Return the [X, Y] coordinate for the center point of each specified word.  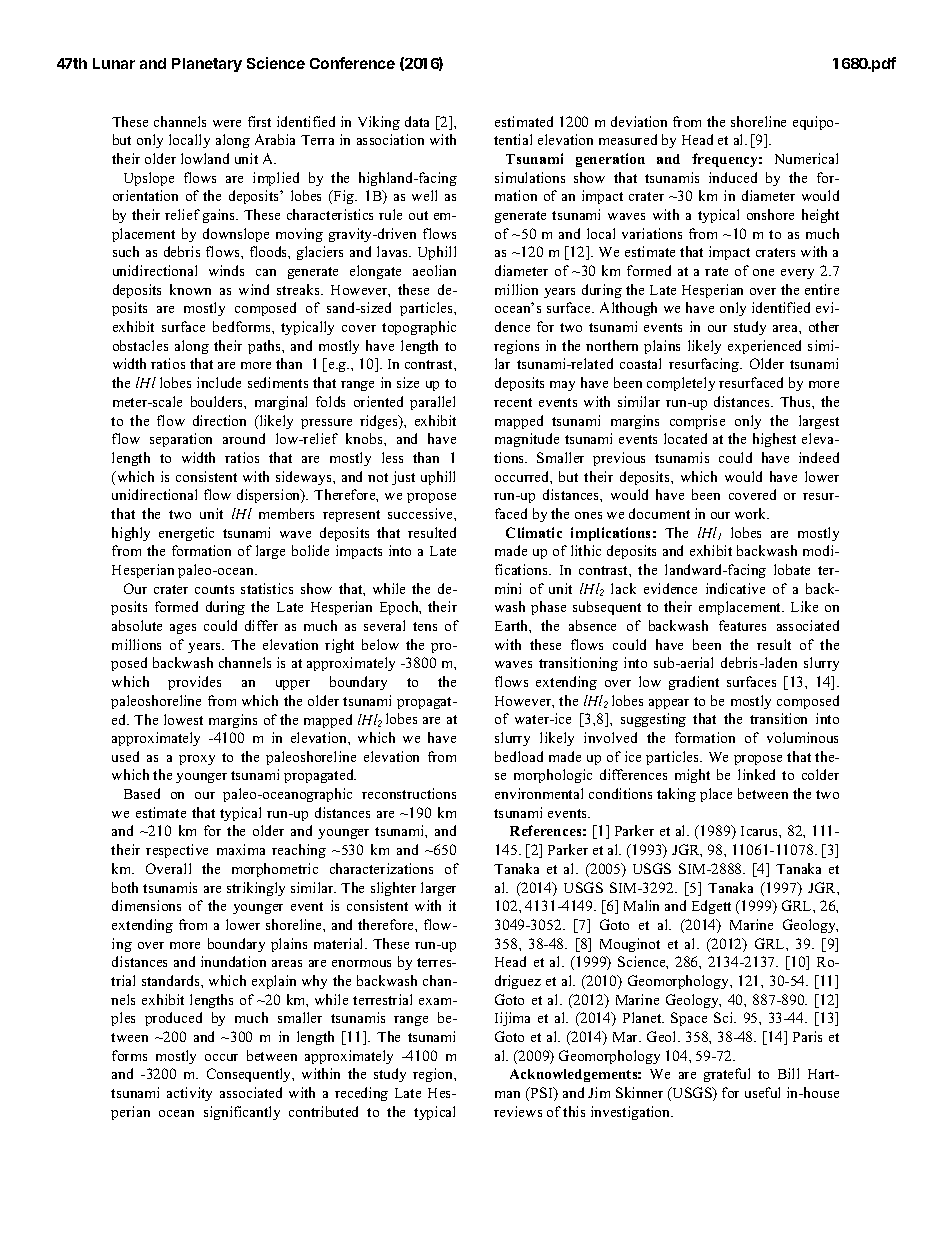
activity [189, 1094]
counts [214, 589]
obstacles [140, 345]
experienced [764, 347]
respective [177, 851]
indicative [735, 588]
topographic [419, 328]
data [417, 121]
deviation [639, 121]
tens [425, 626]
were [227, 123]
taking [676, 795]
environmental [539, 793]
